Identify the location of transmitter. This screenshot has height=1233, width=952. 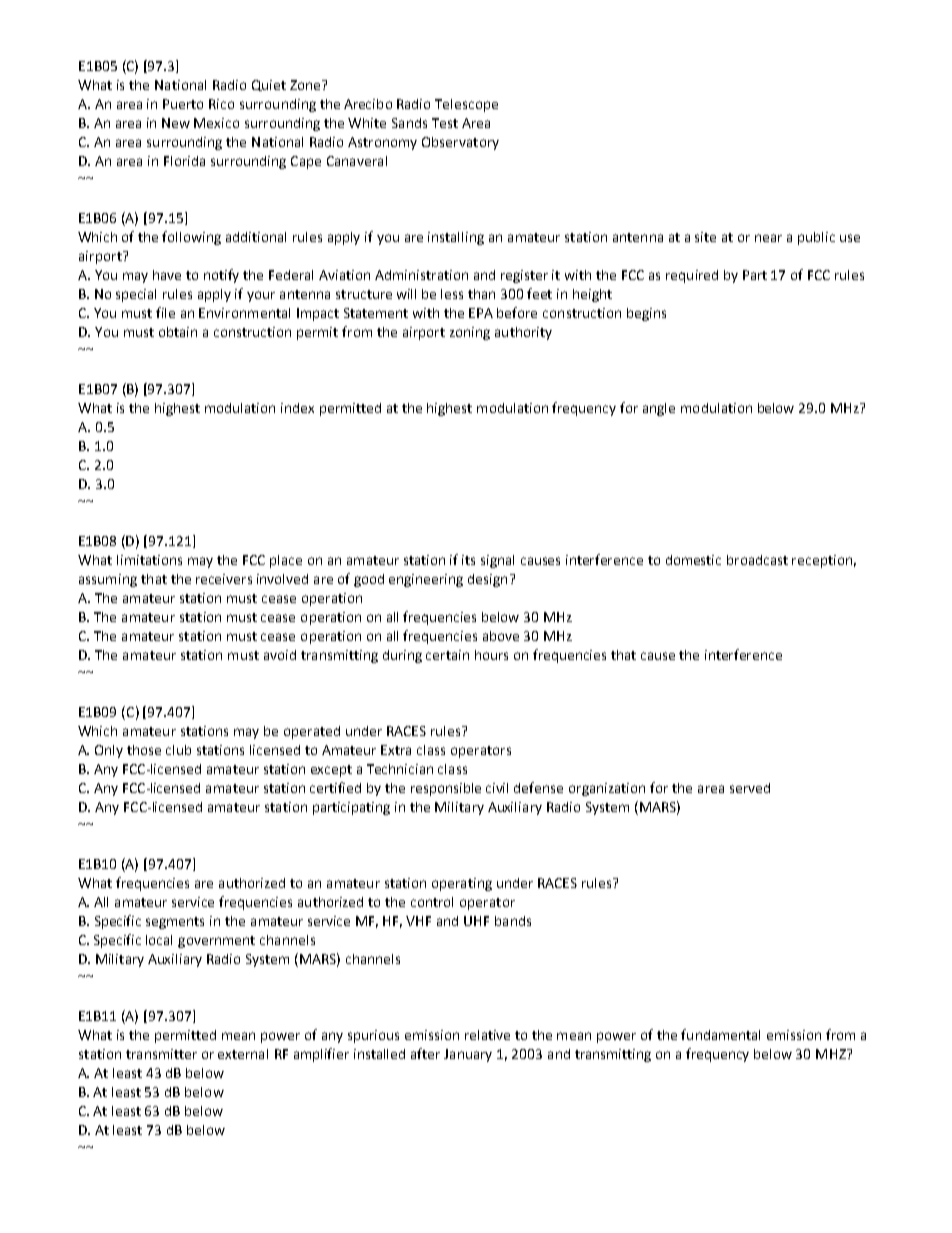
(161, 1054).
